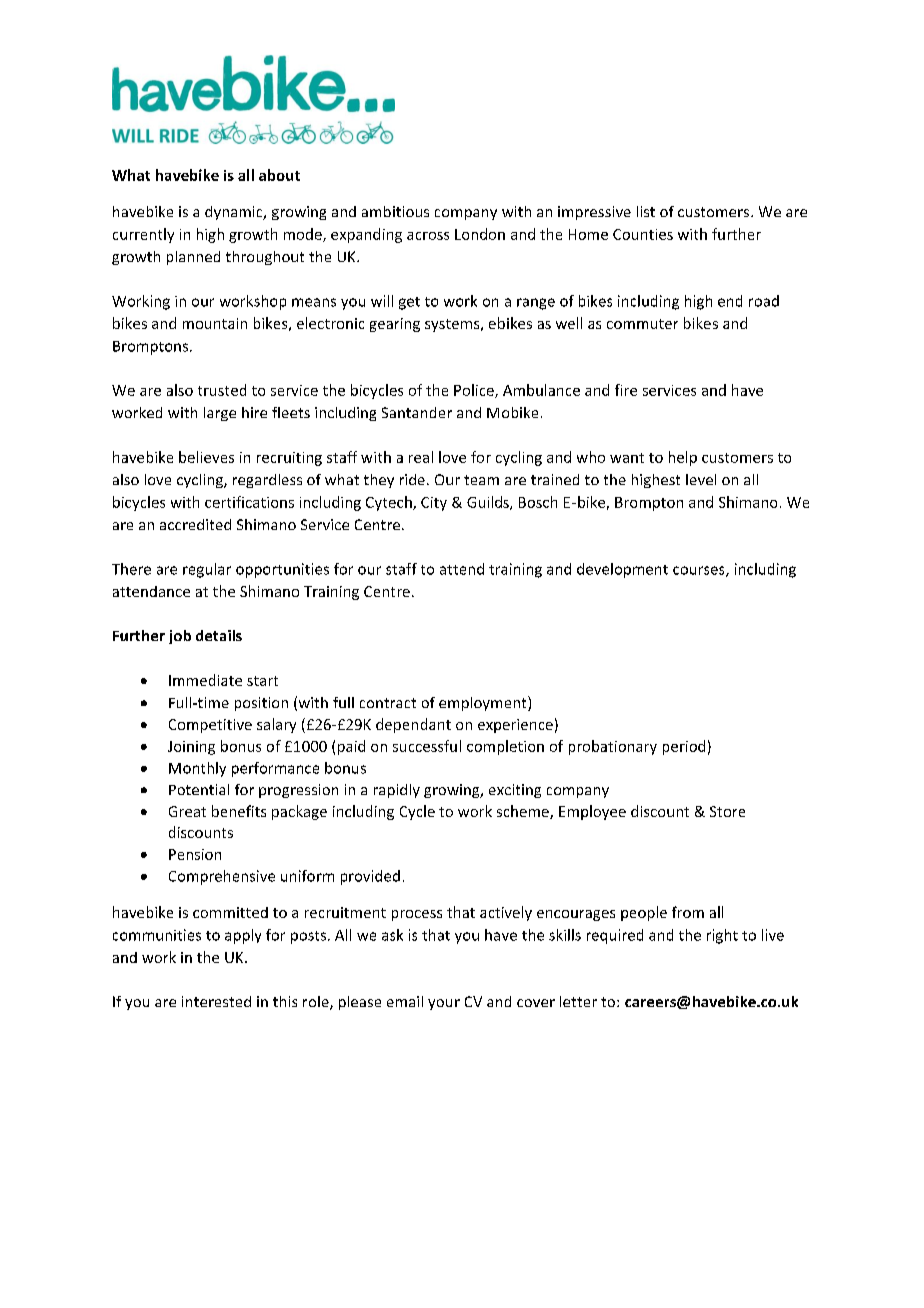  I want to click on dynamic, so click(235, 213).
